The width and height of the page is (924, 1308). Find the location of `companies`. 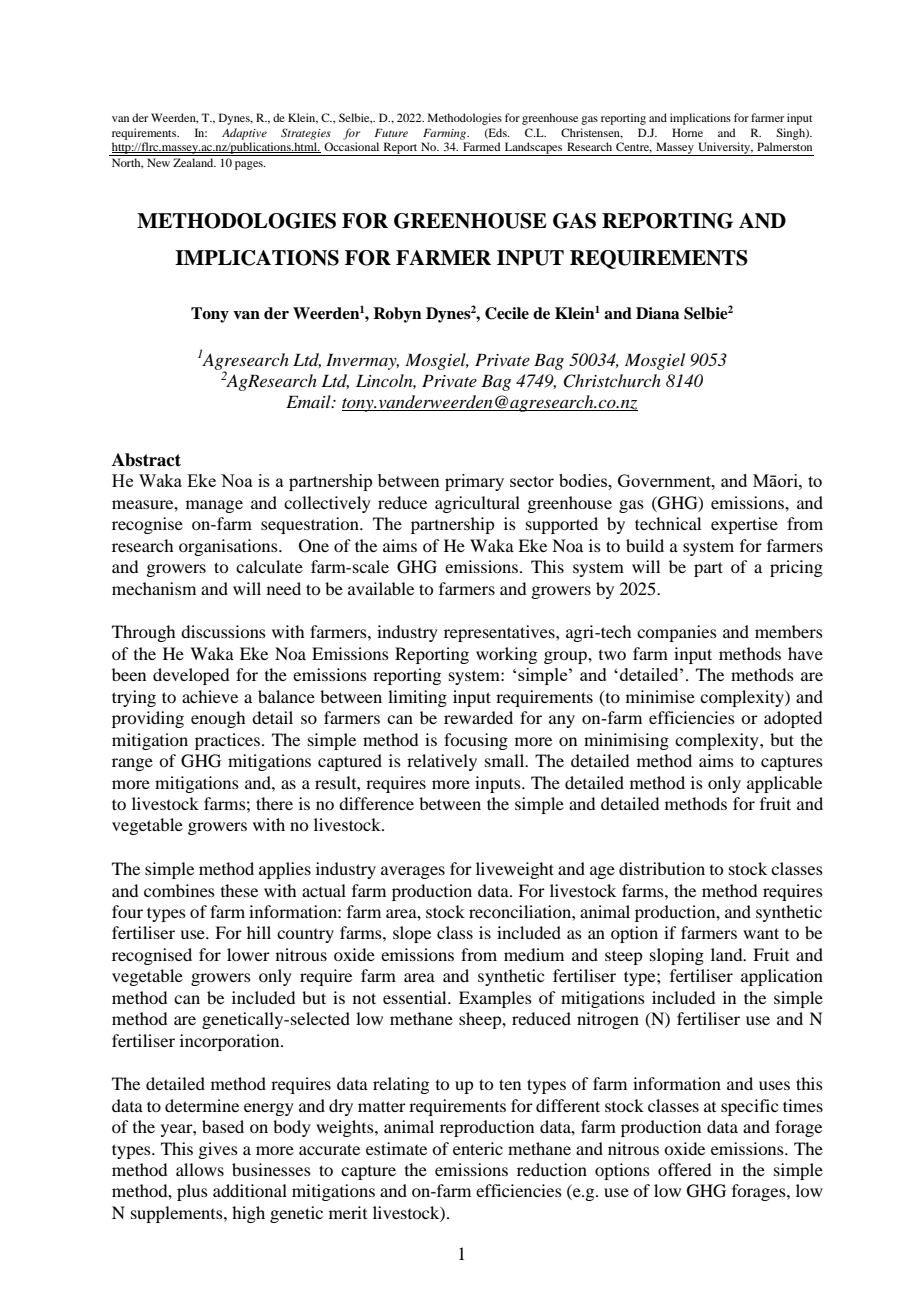

companies is located at coordinates (677, 633).
